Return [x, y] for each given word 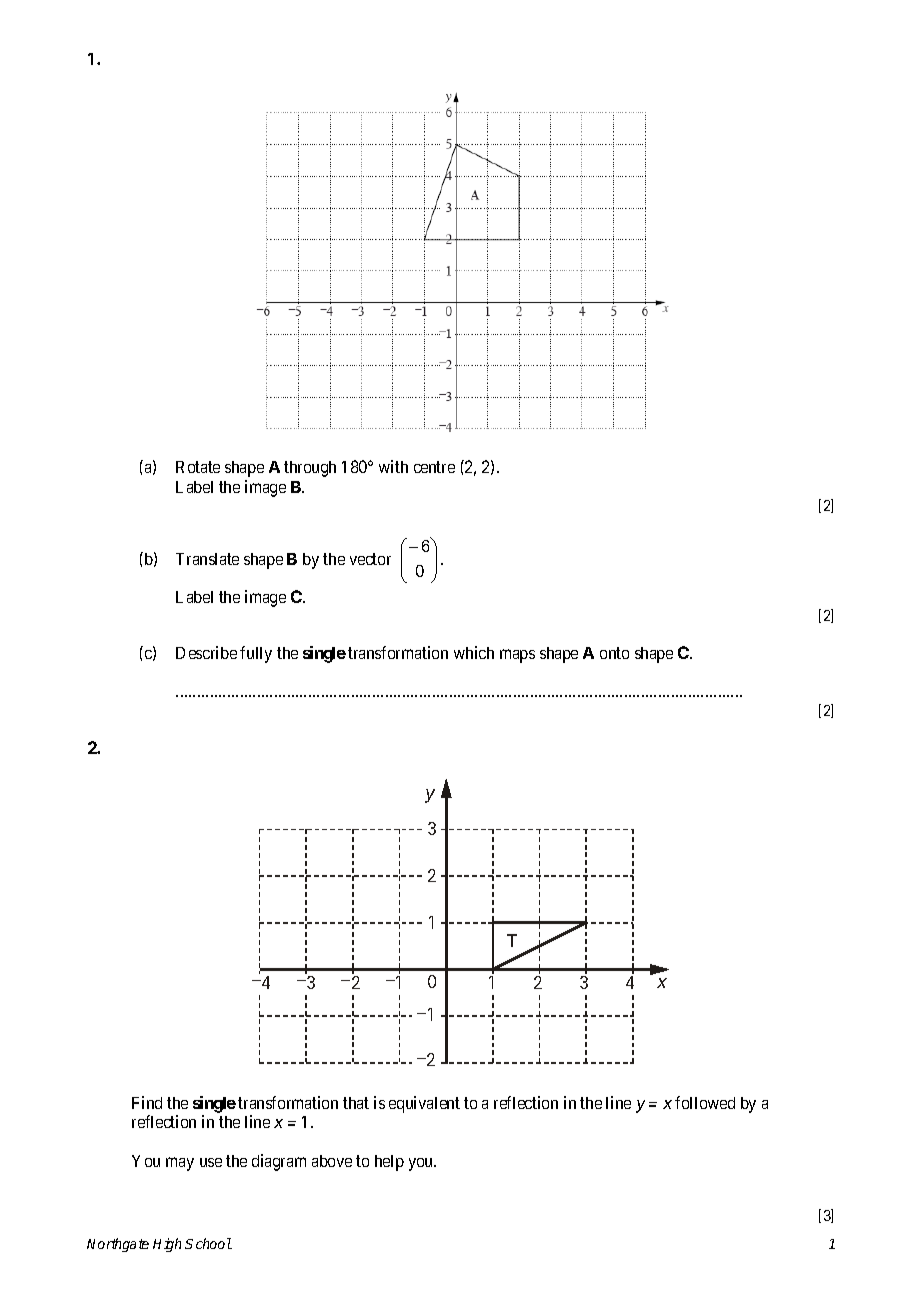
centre [434, 467]
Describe [206, 652]
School [208, 1243]
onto [614, 653]
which [474, 652]
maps [517, 656]
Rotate [198, 467]
